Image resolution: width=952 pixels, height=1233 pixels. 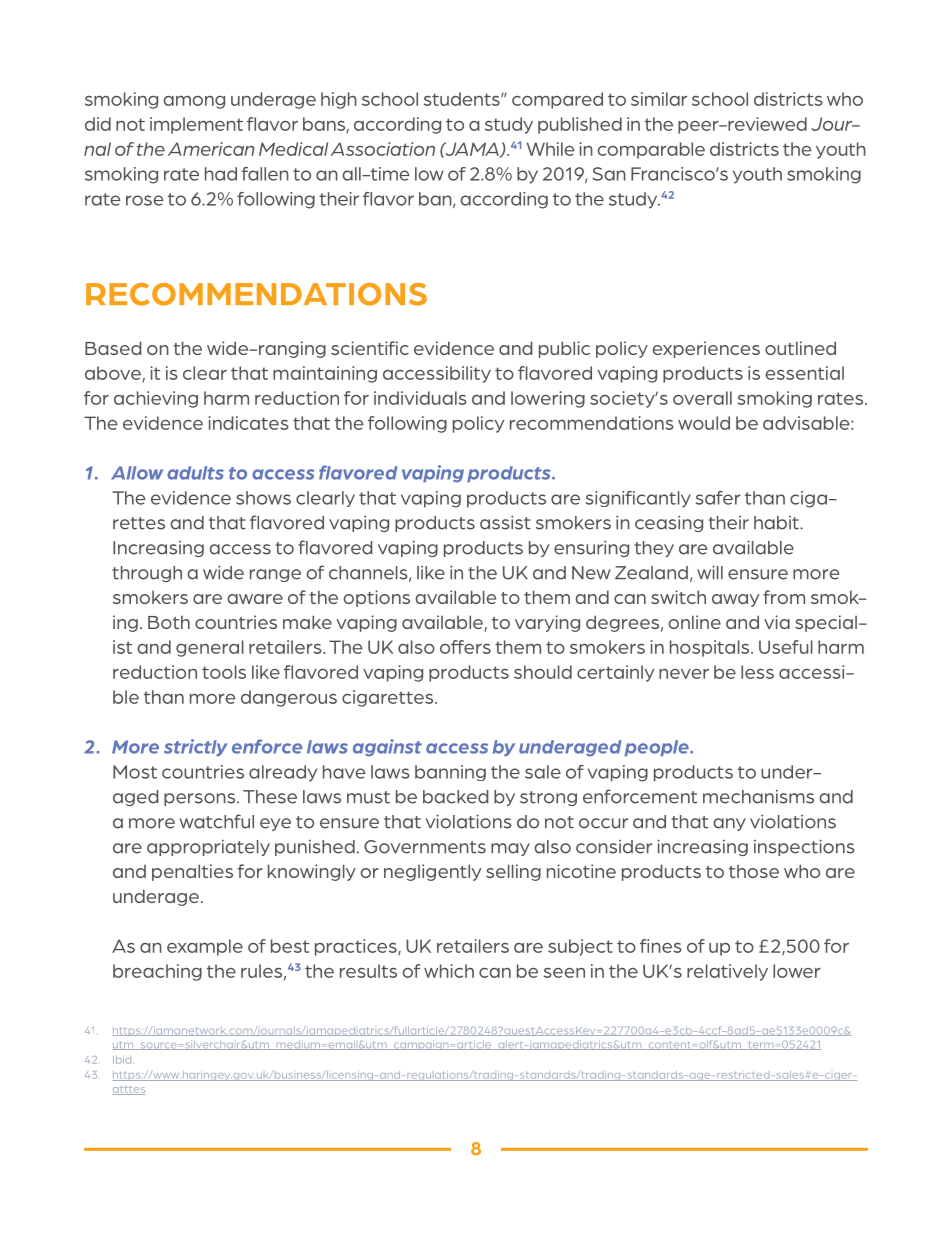 What do you see at coordinates (659, 99) in the image?
I see `similar` at bounding box center [659, 99].
